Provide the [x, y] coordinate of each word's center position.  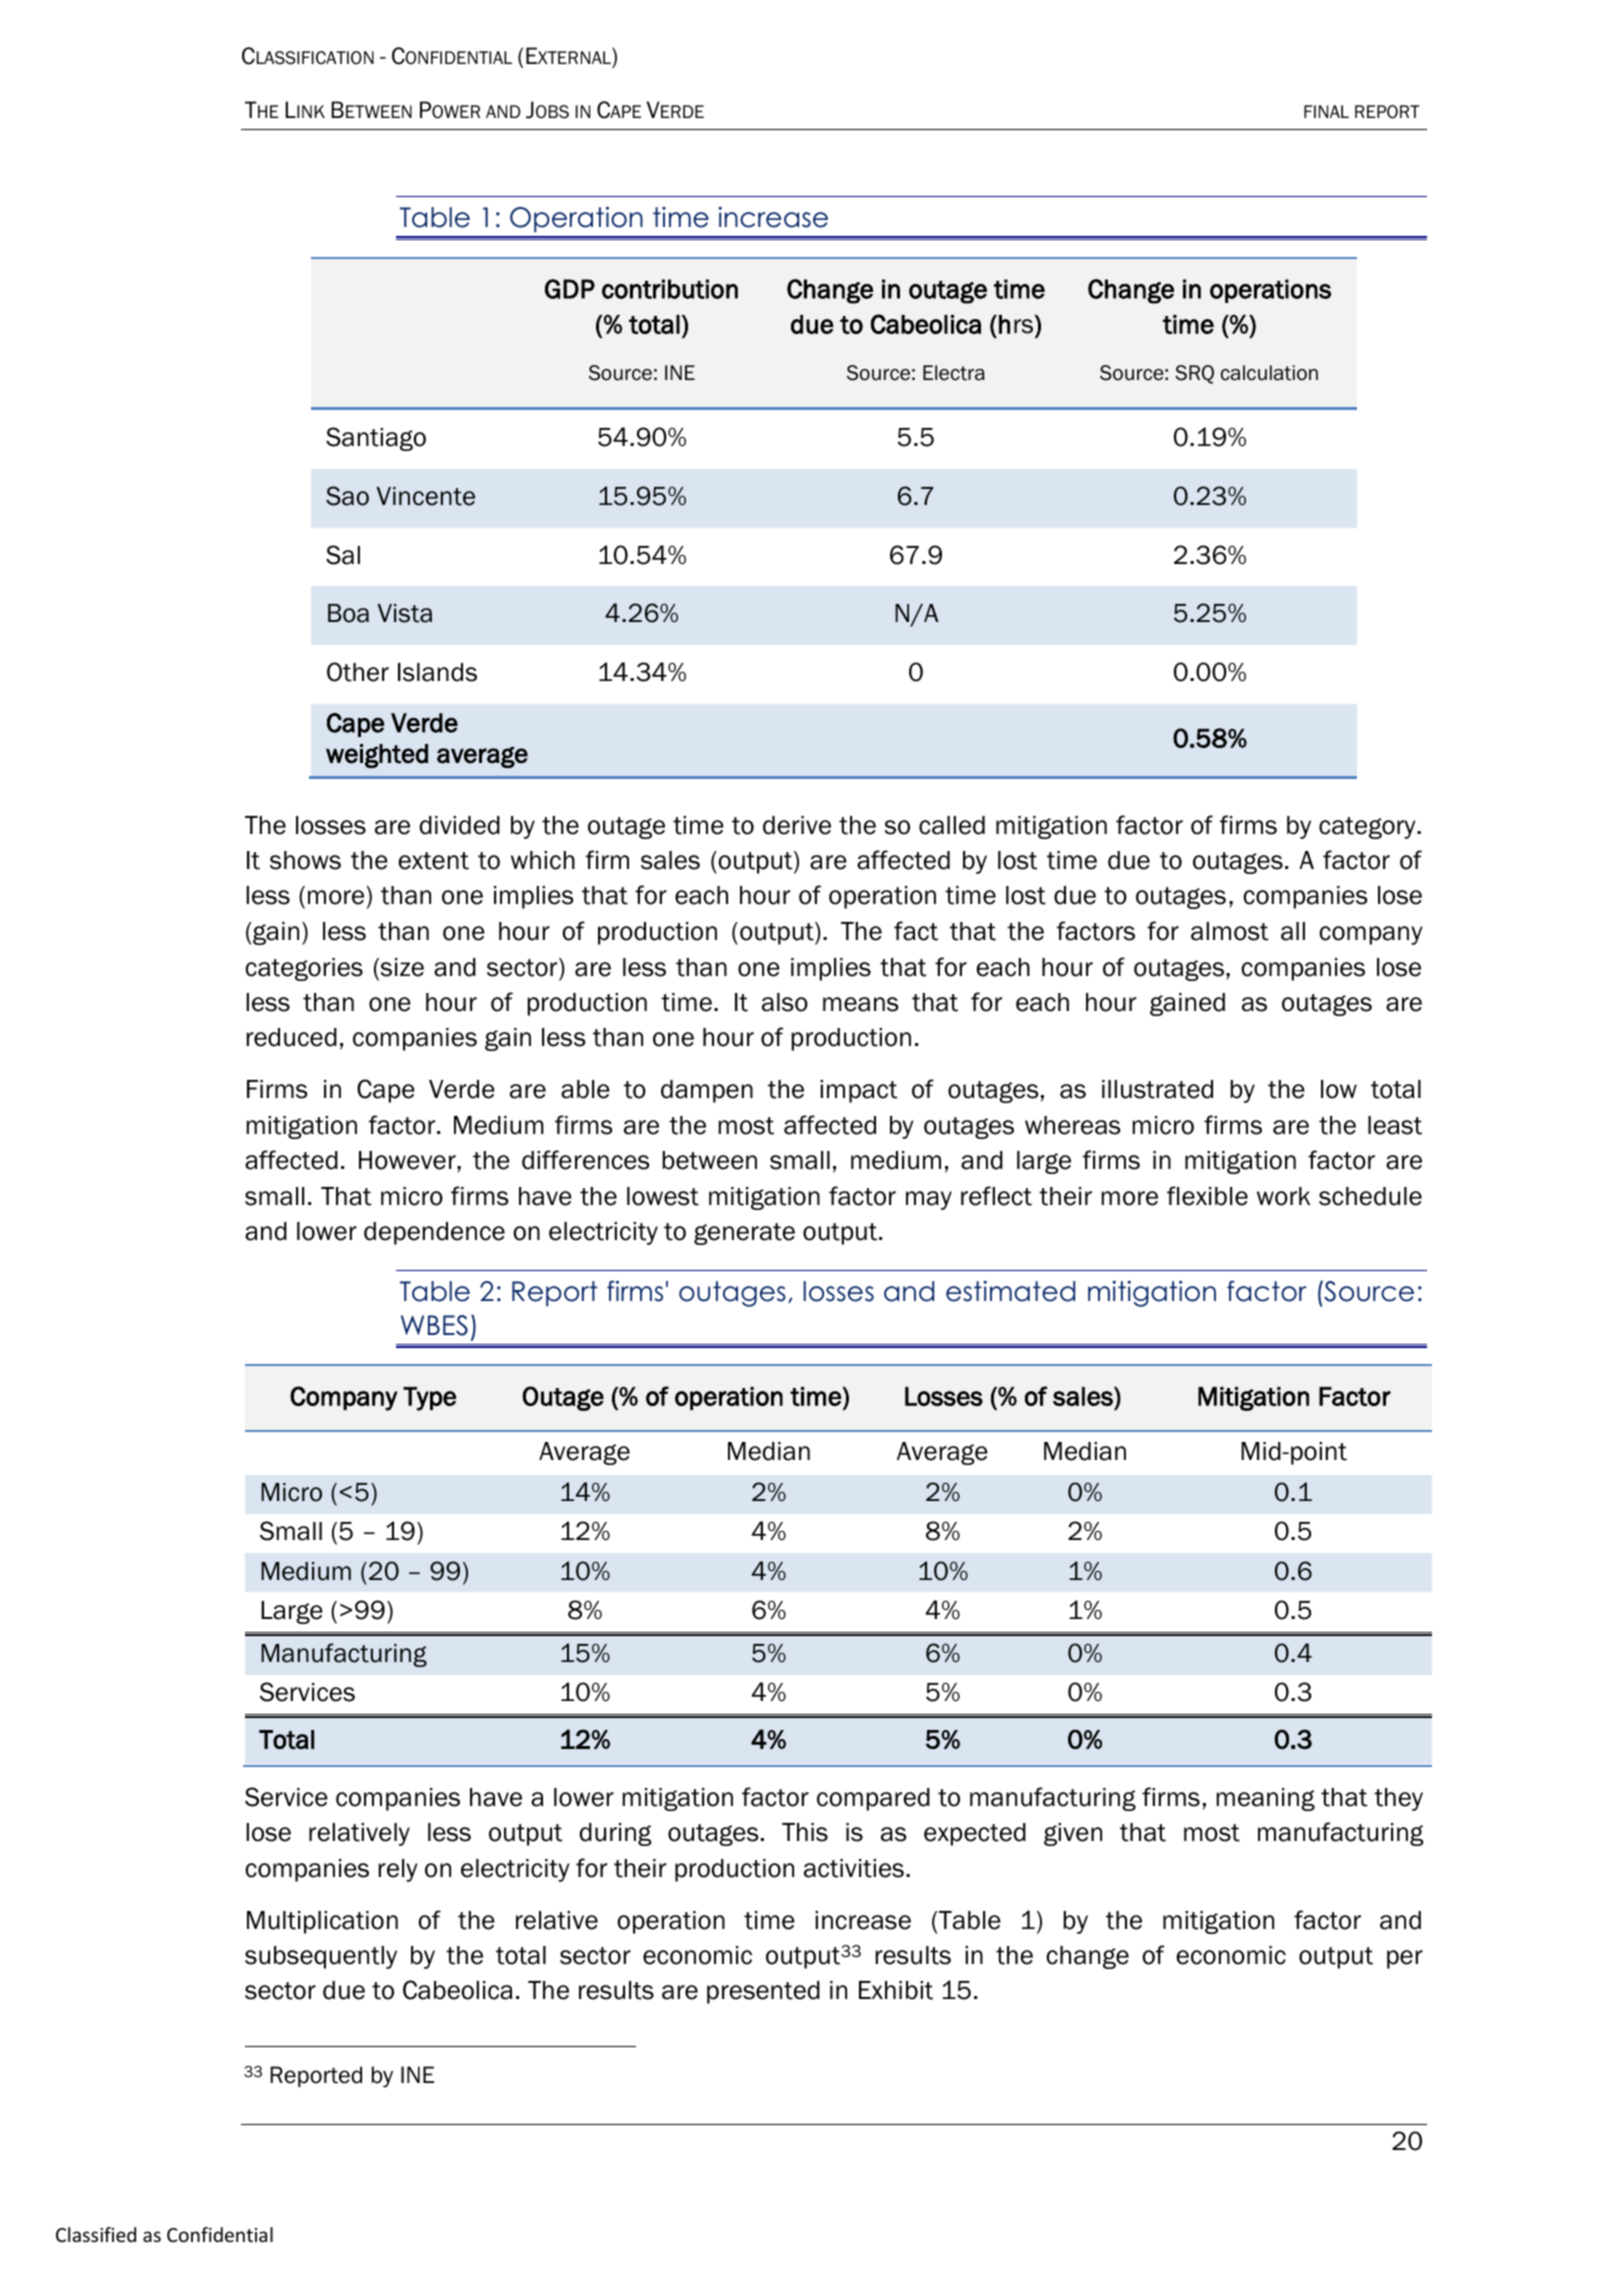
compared [873, 1799]
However [408, 1160]
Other [358, 672]
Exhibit [896, 1990]
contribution [670, 289]
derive [797, 825]
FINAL [1326, 111]
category [1368, 828]
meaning [1266, 1799]
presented [763, 1992]
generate [744, 1234]
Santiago [376, 439]
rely [398, 1870]
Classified [96, 2234]
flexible [1207, 1196]
